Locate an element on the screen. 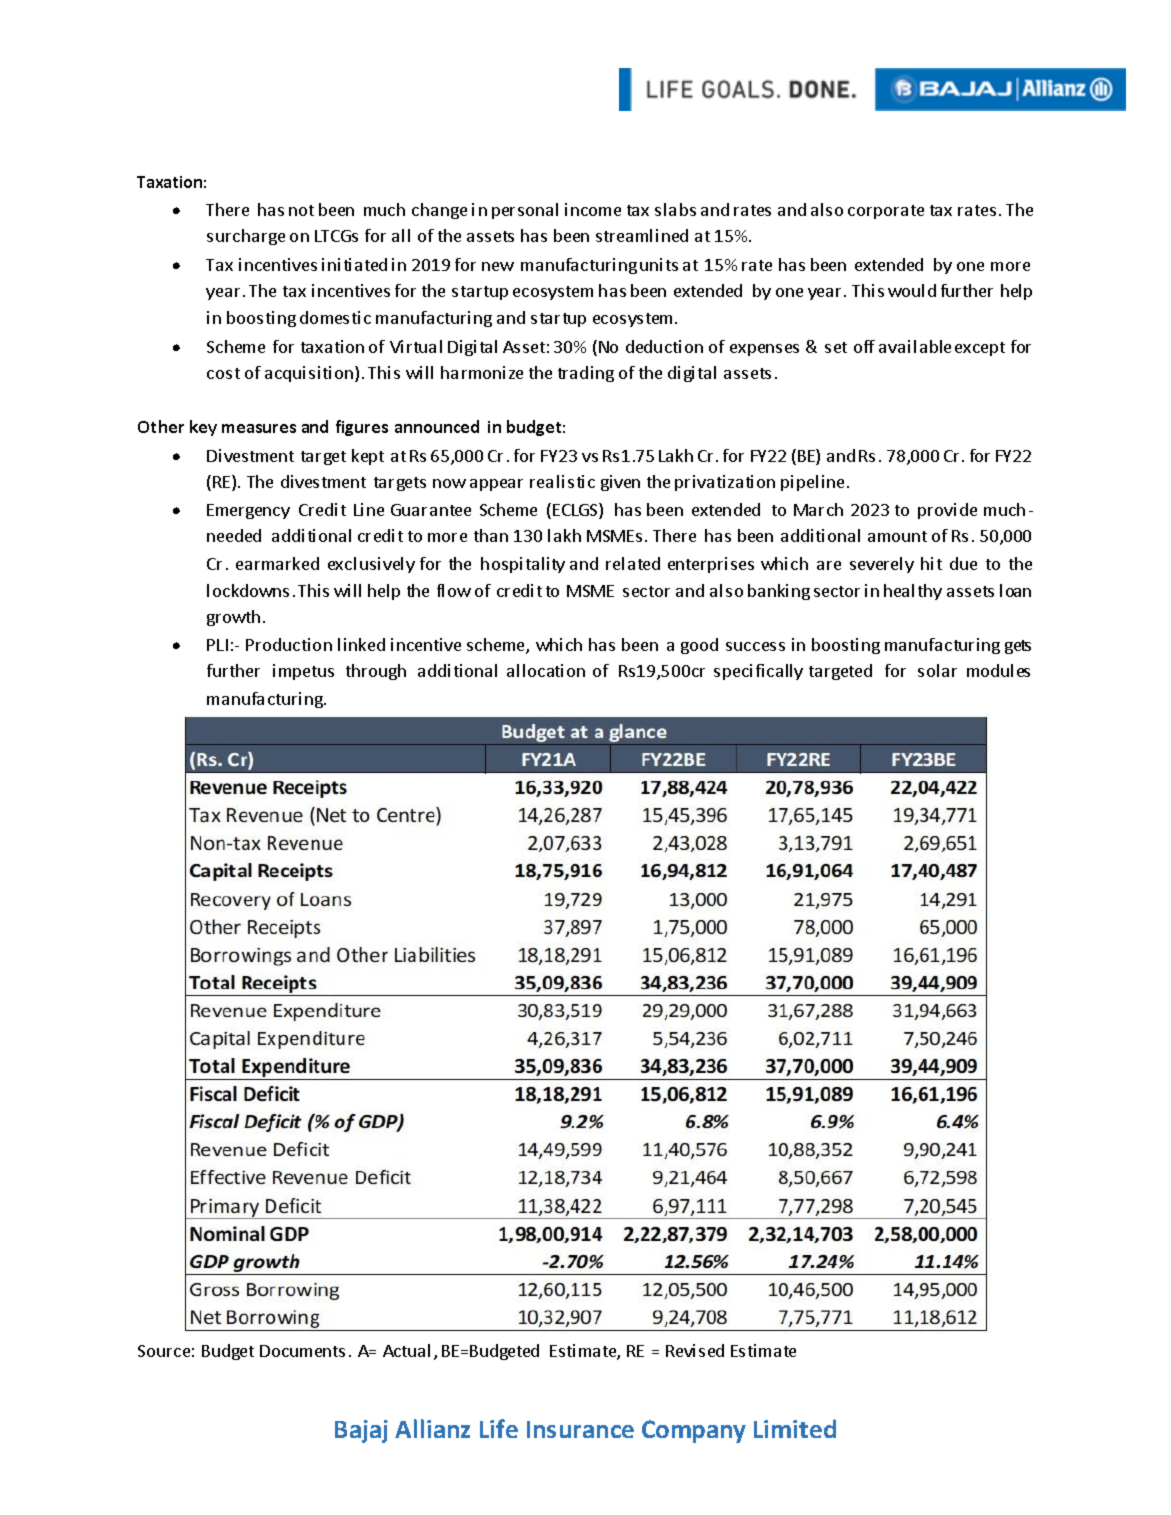  realistic is located at coordinates (562, 481).
